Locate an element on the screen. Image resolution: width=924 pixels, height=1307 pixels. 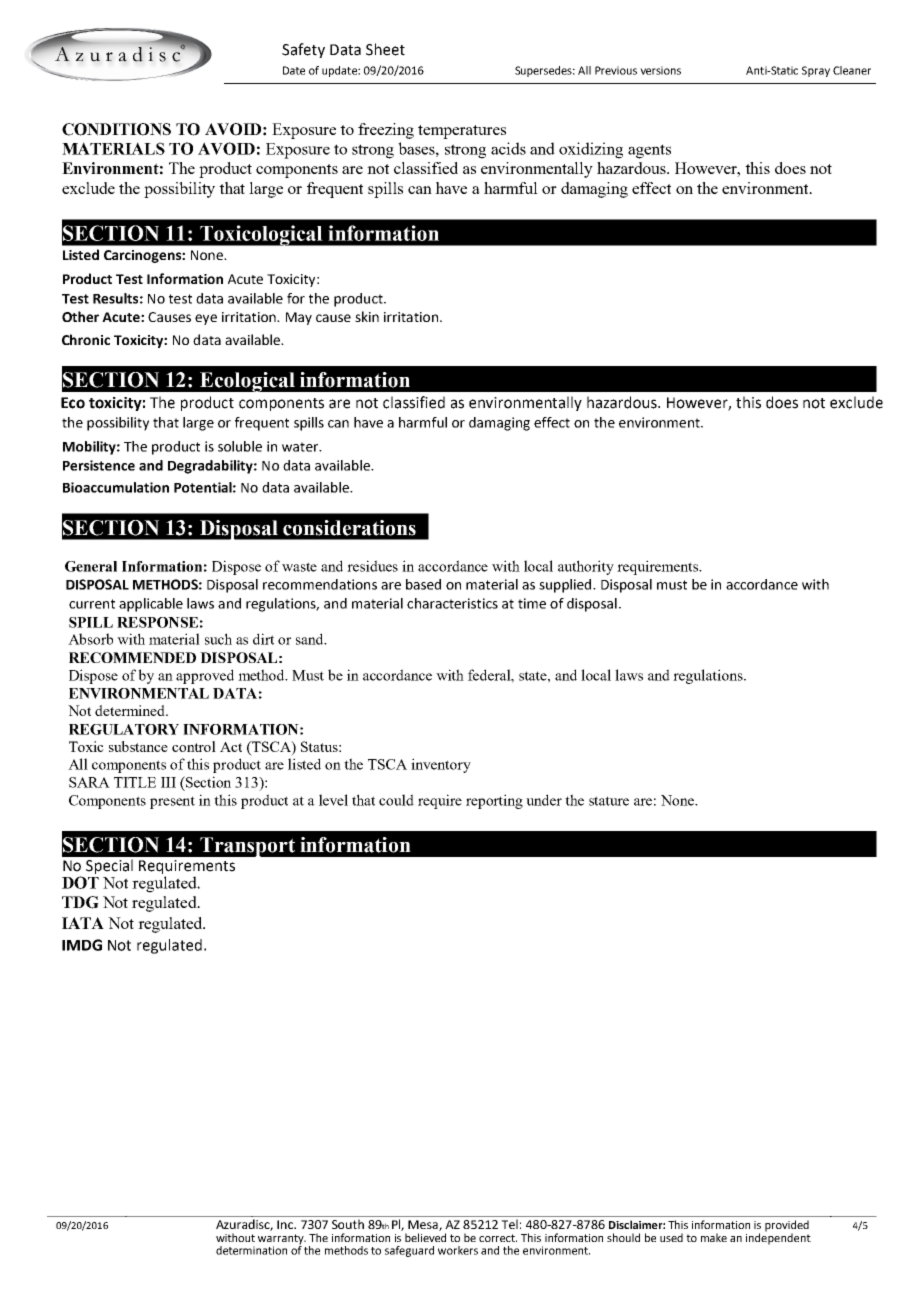
present is located at coordinates (172, 802).
